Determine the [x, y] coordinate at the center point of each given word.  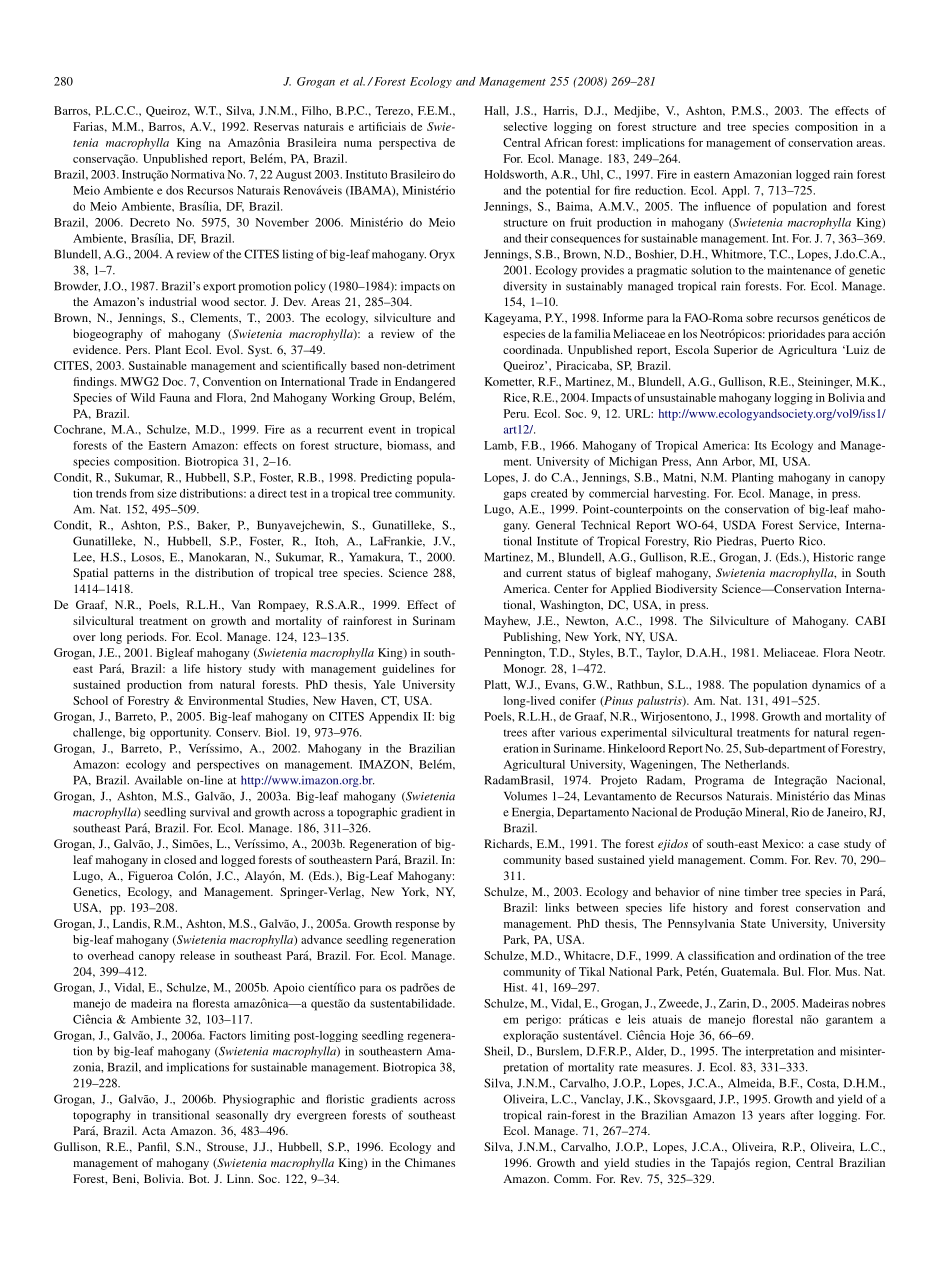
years [771, 1117]
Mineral [766, 812]
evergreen [321, 1117]
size [167, 493]
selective [525, 126]
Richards [507, 844]
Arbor [738, 462]
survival [209, 812]
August [293, 176]
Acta [154, 1131]
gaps [515, 495]
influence [727, 206]
